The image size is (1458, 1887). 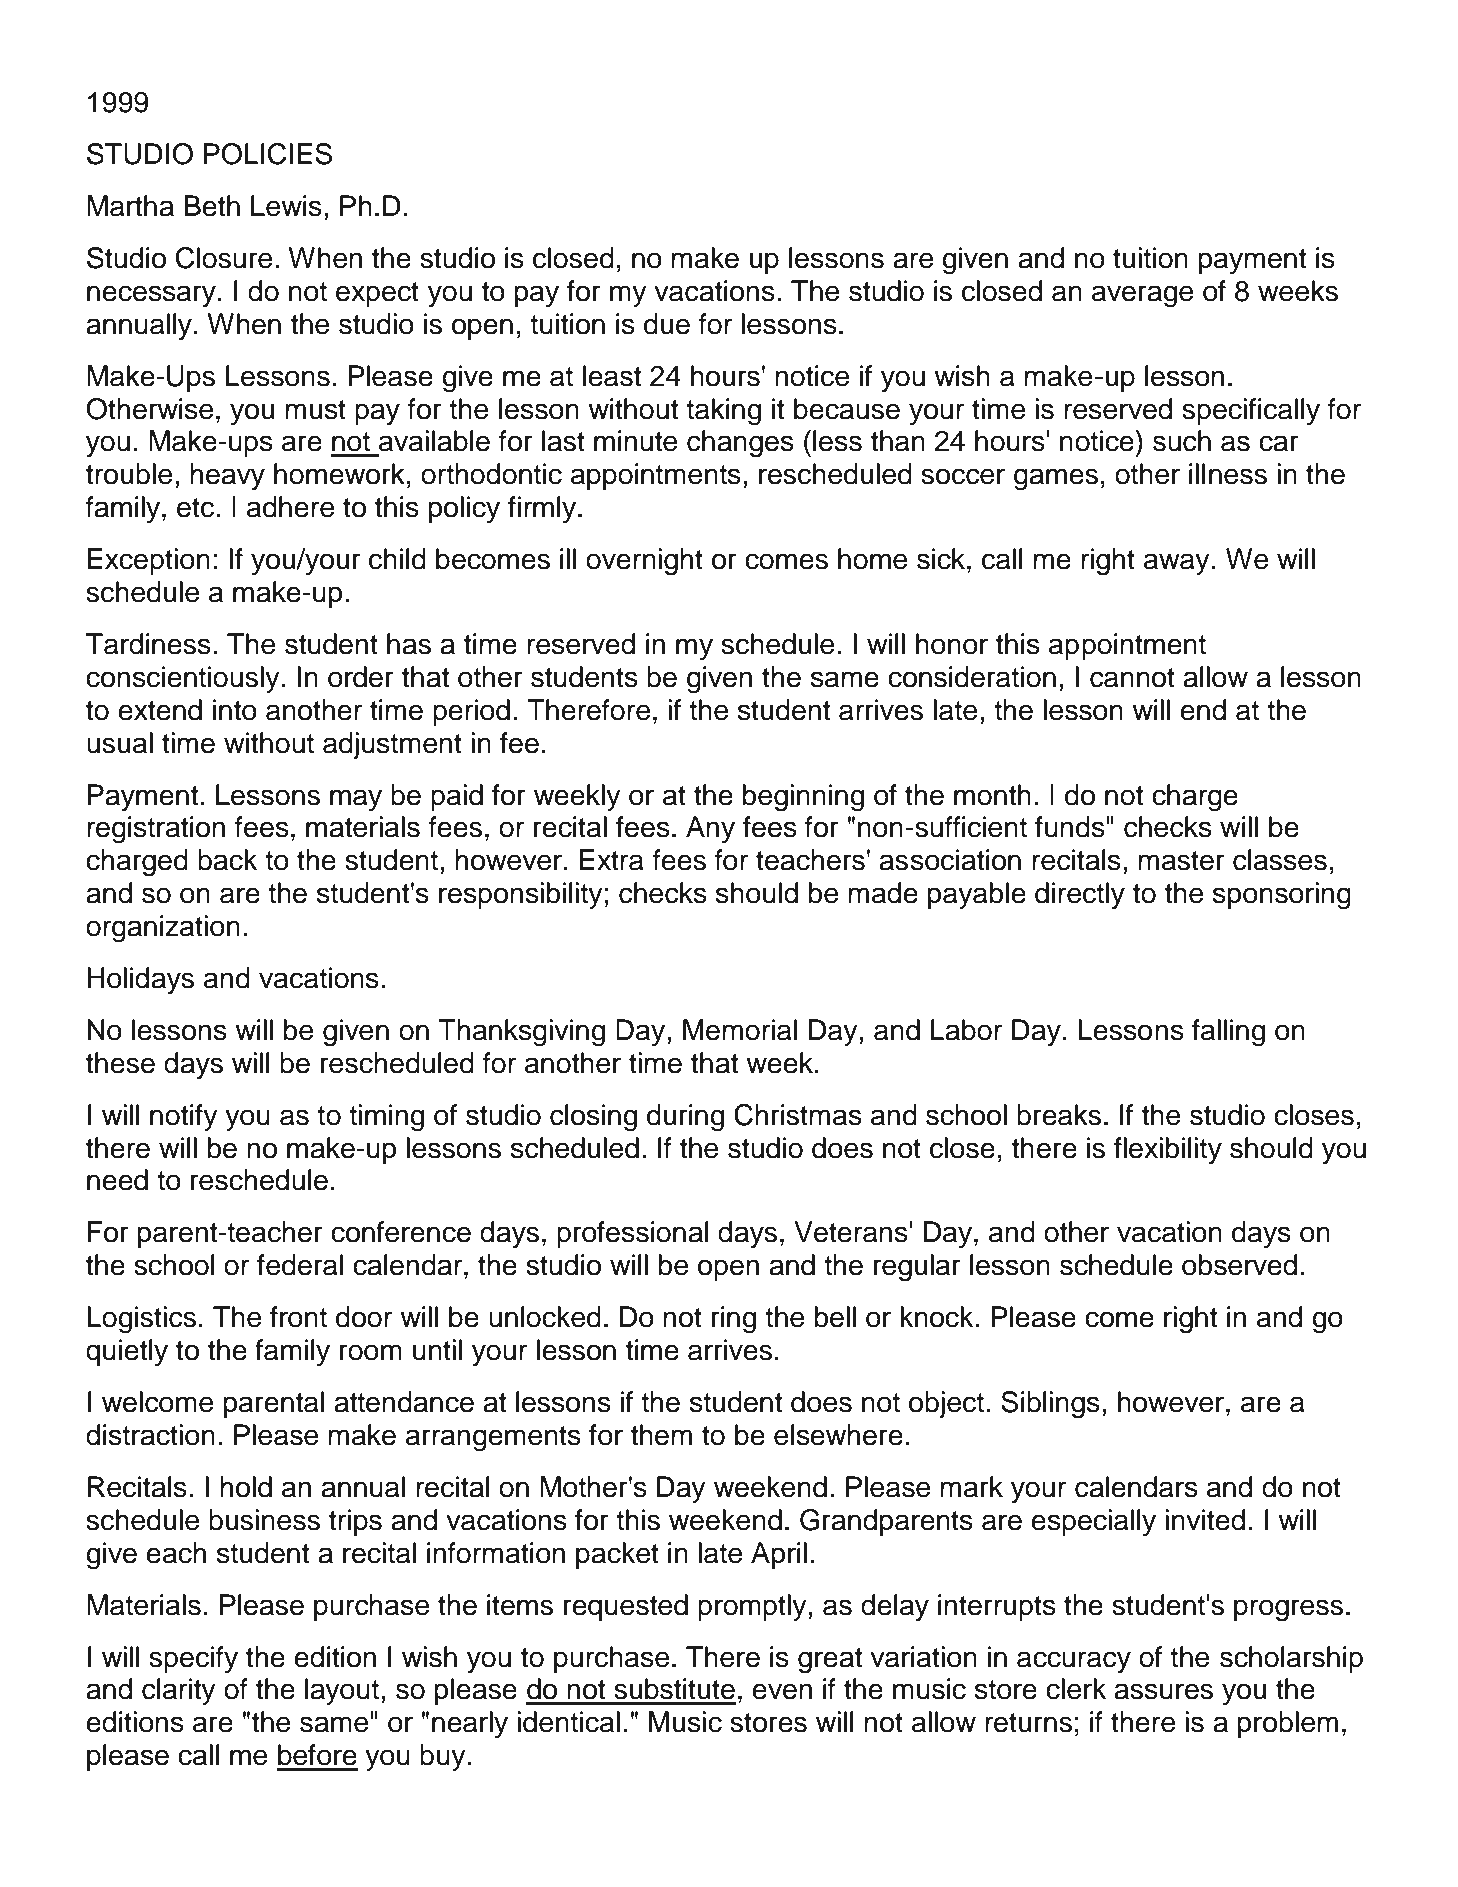 What do you see at coordinates (782, 1691) in the page?
I see `even` at bounding box center [782, 1691].
